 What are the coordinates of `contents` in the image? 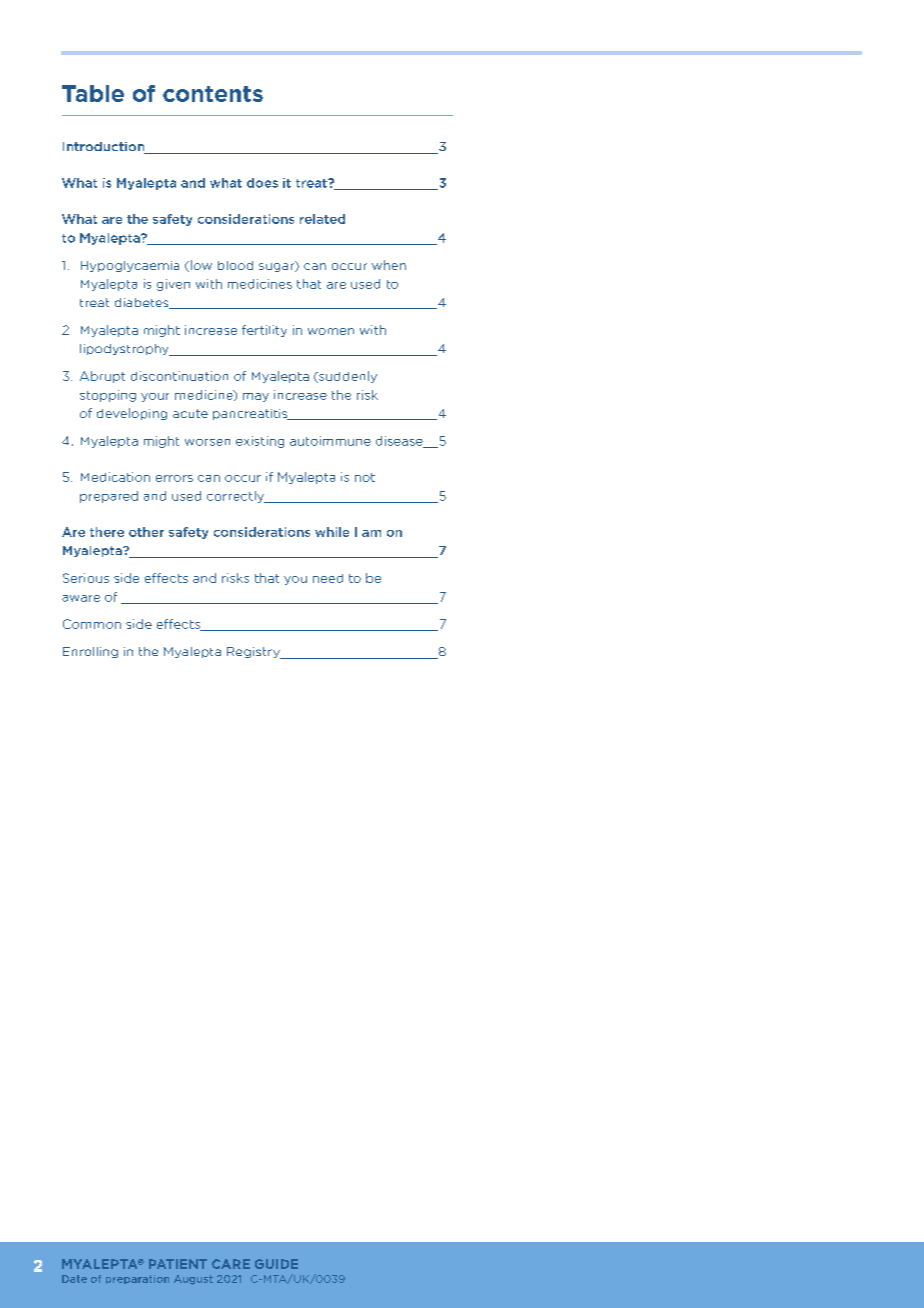 It's located at (213, 94).
